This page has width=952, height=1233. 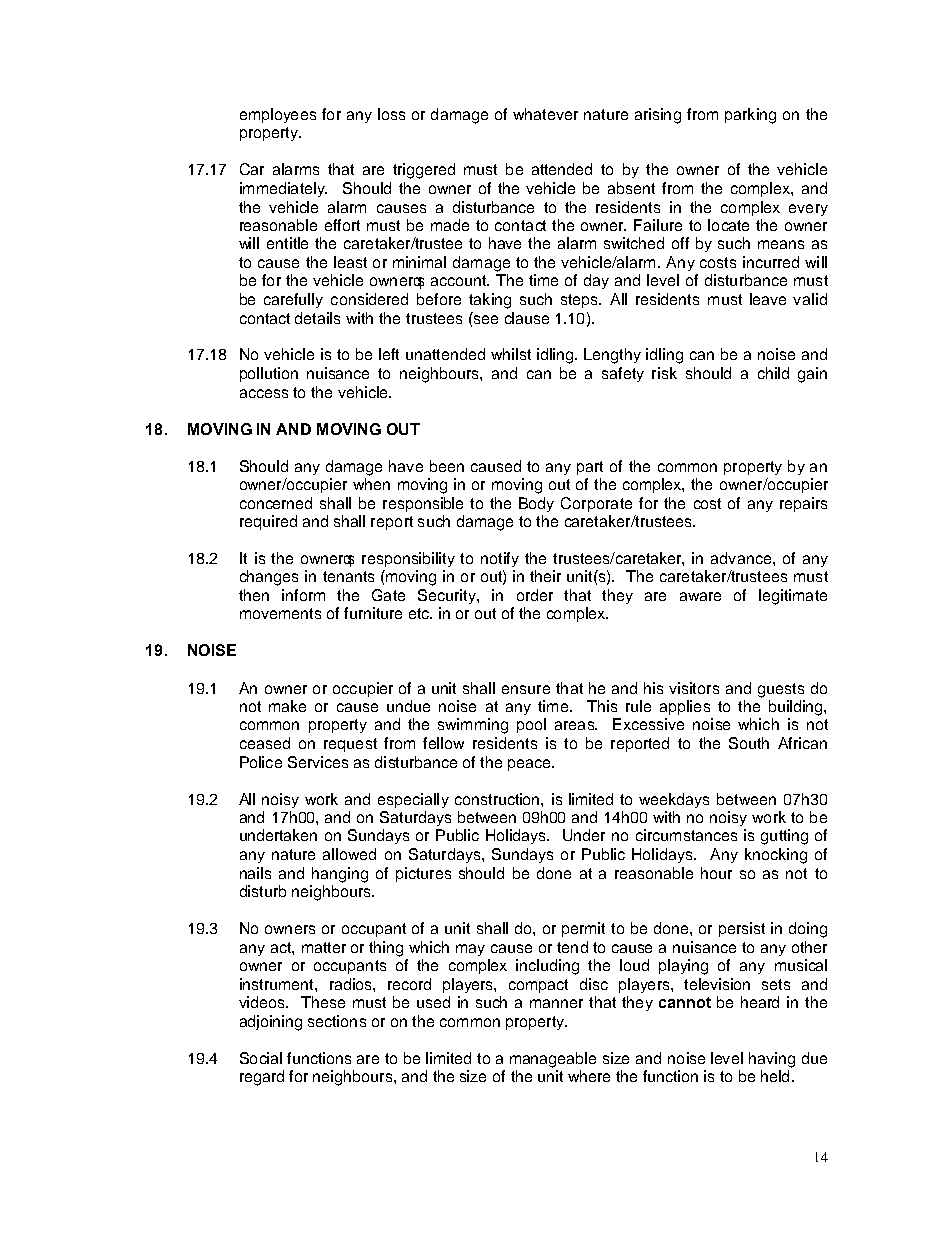 What do you see at coordinates (750, 116) in the page?
I see `parking` at bounding box center [750, 116].
